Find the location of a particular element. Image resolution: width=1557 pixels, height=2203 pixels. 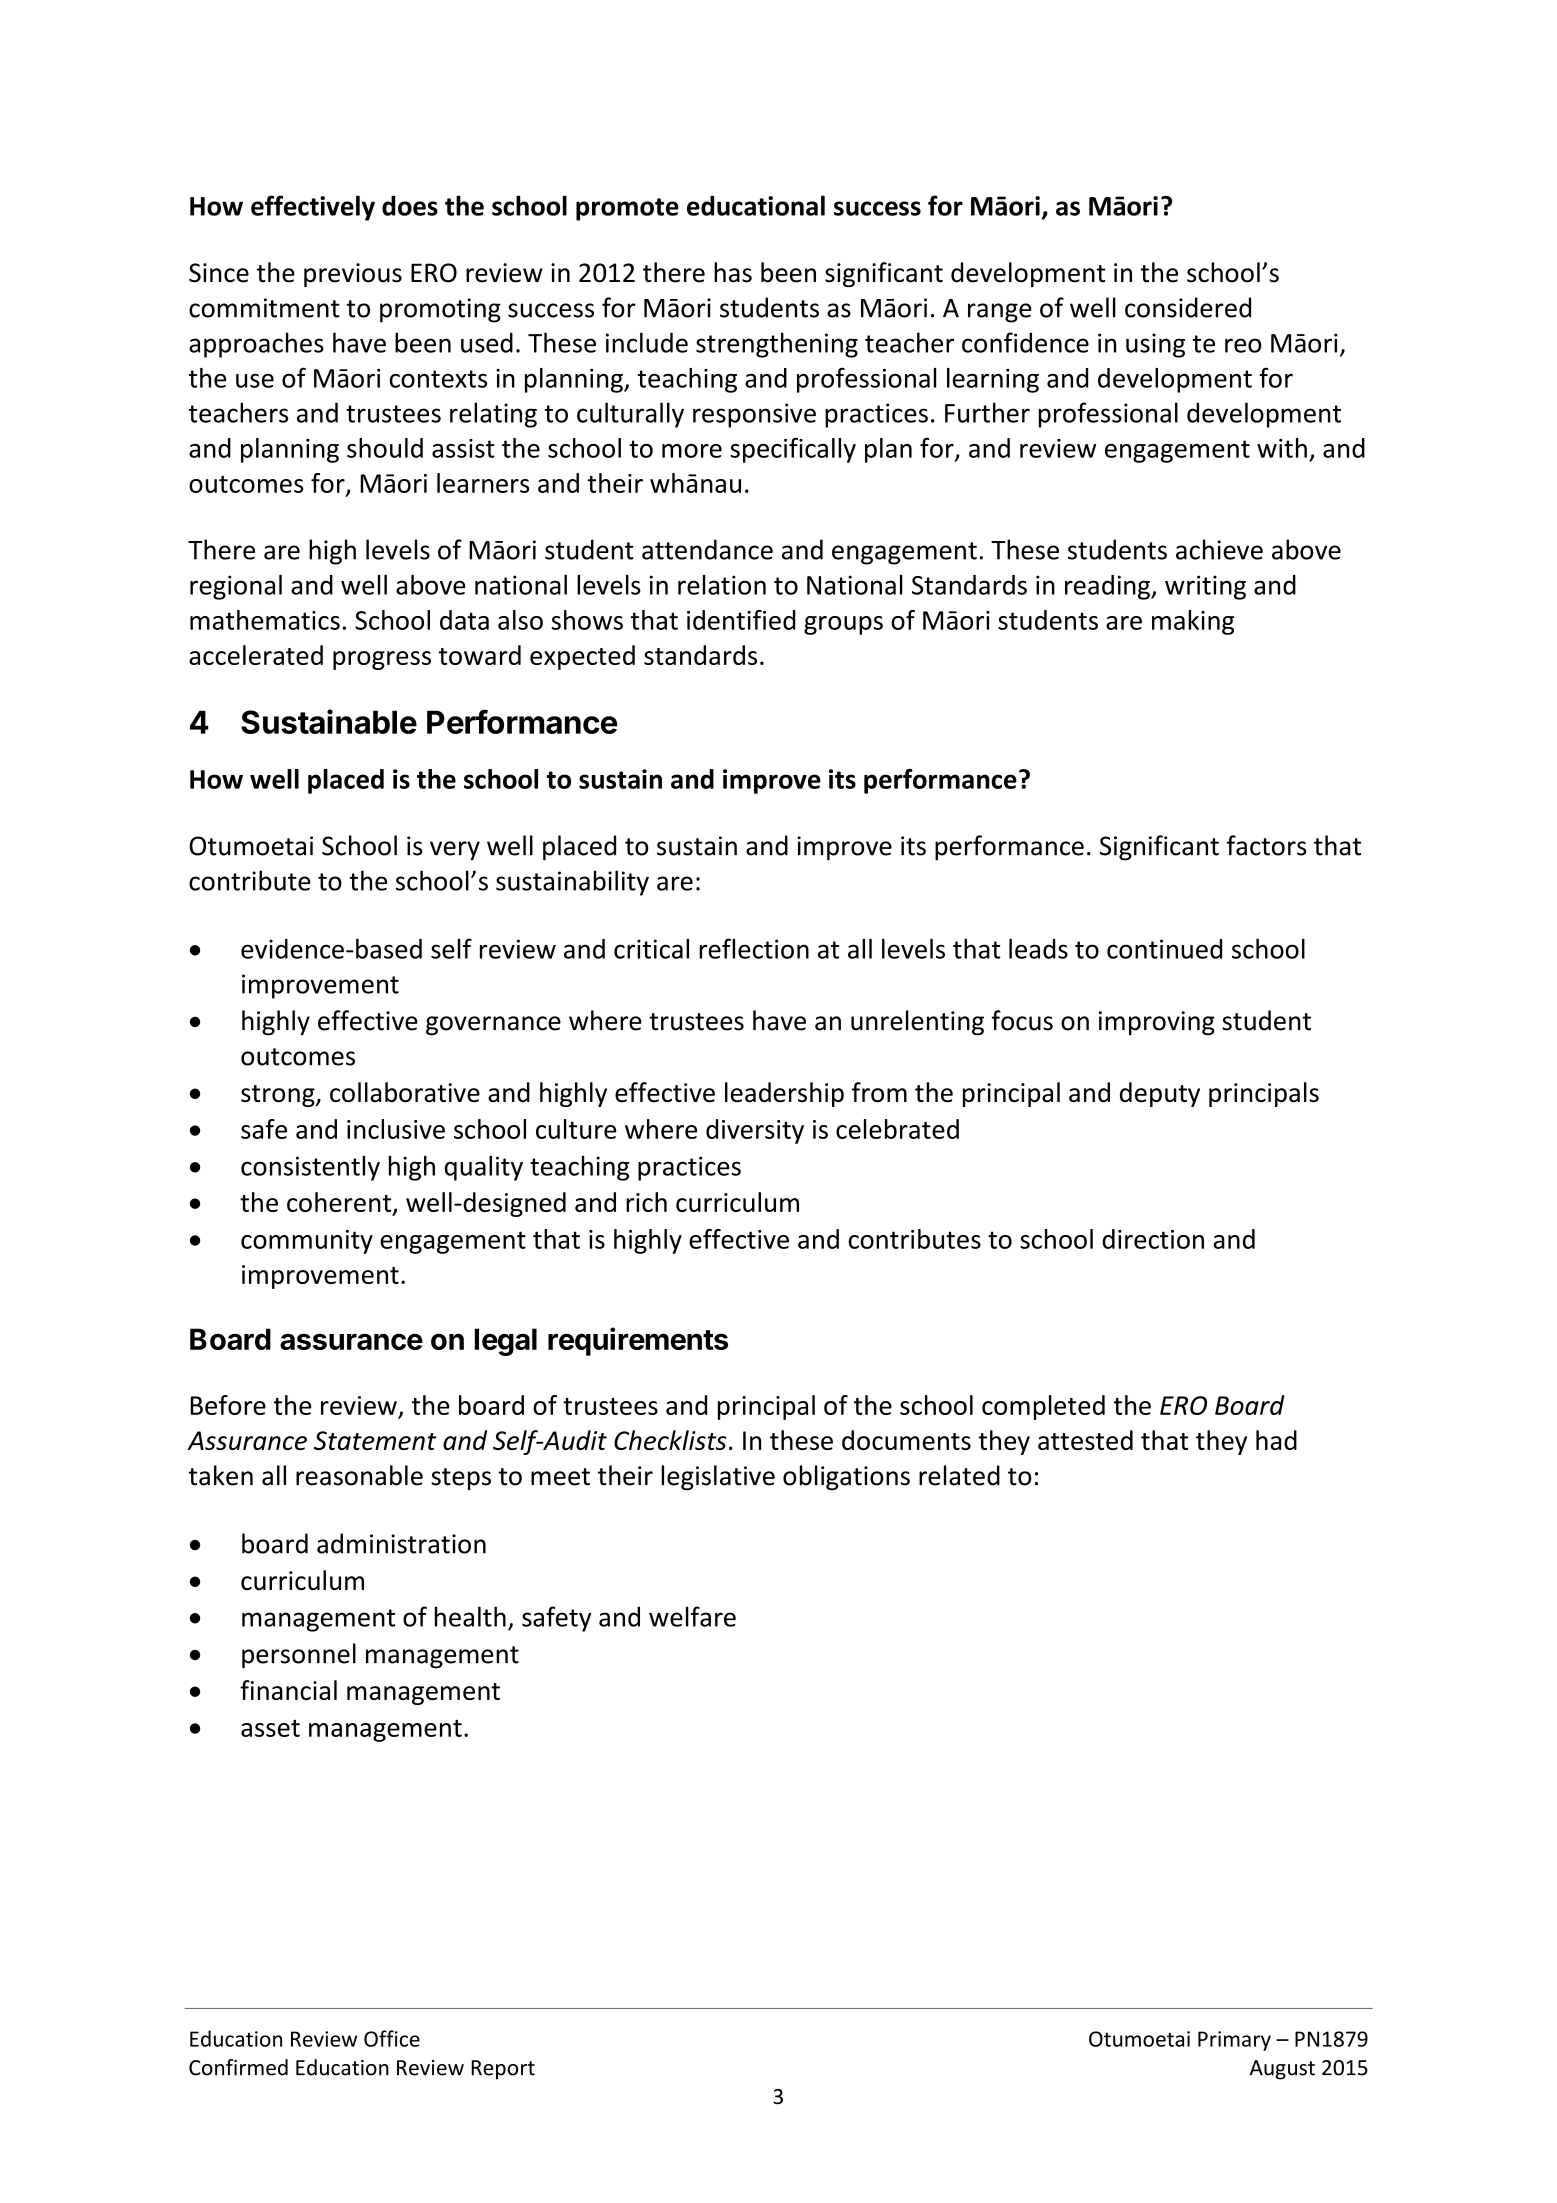

Office is located at coordinates (392, 2038).
